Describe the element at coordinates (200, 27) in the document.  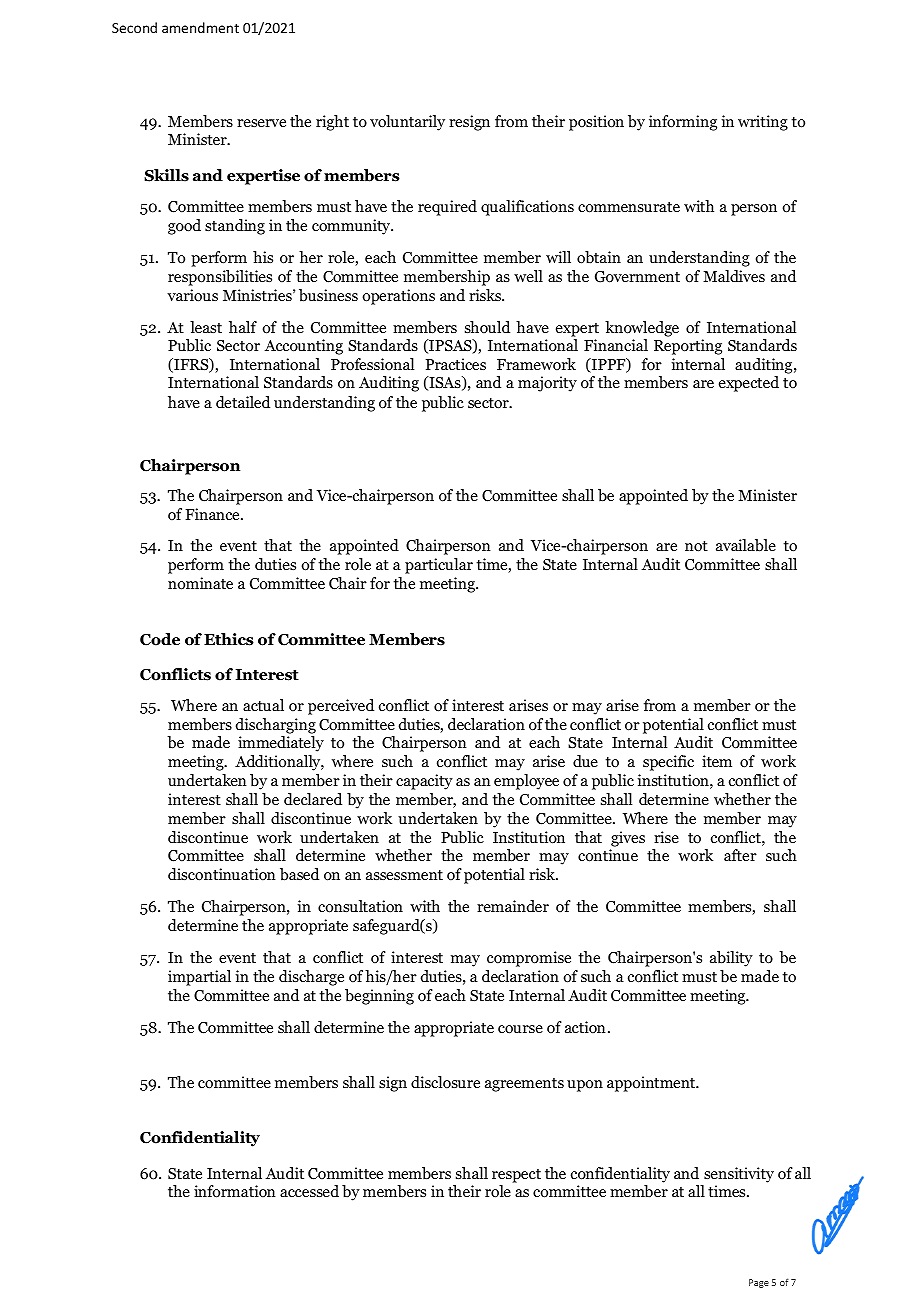
I see `amendment` at that location.
